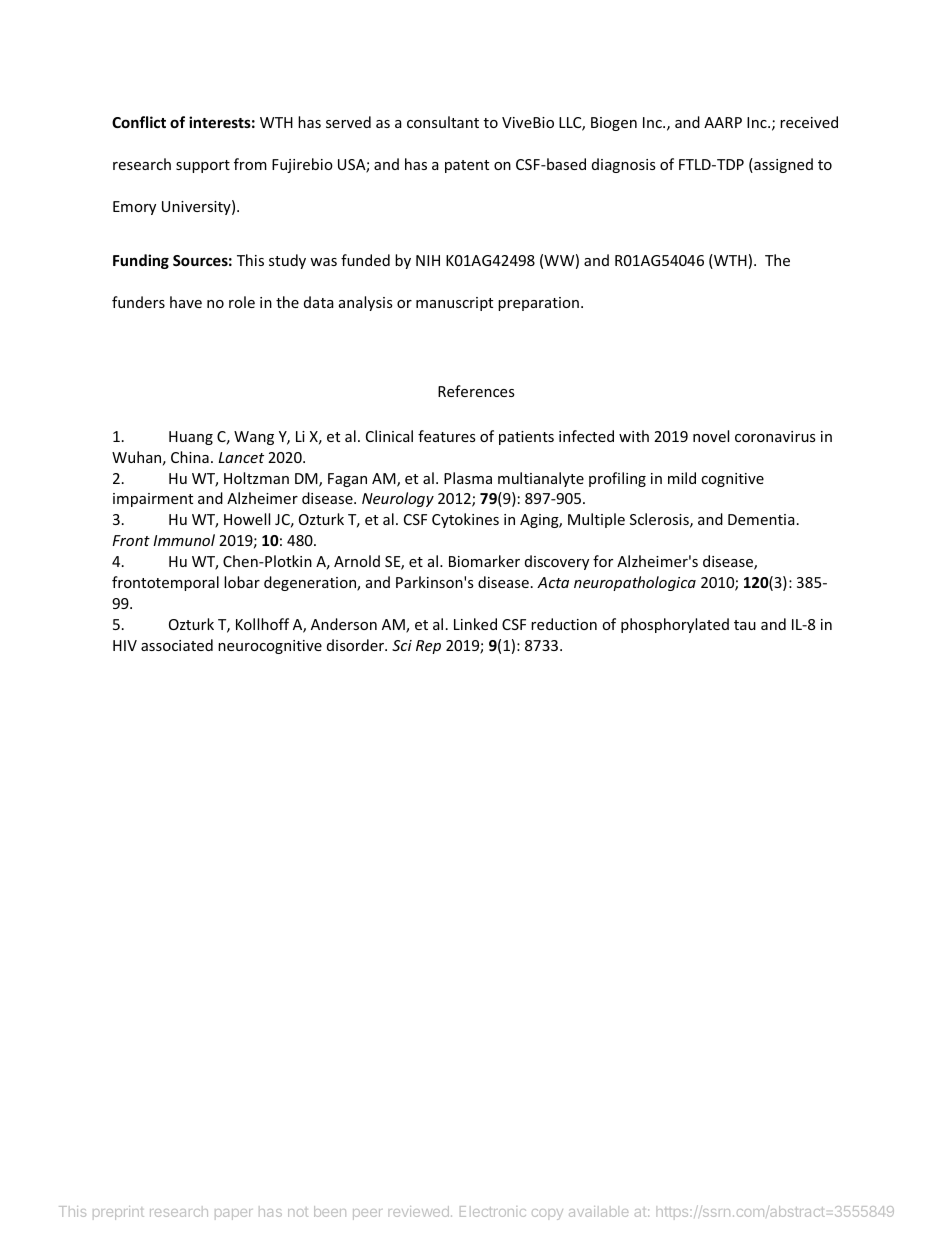  Describe the element at coordinates (467, 166) in the screenshot. I see `patent` at that location.
